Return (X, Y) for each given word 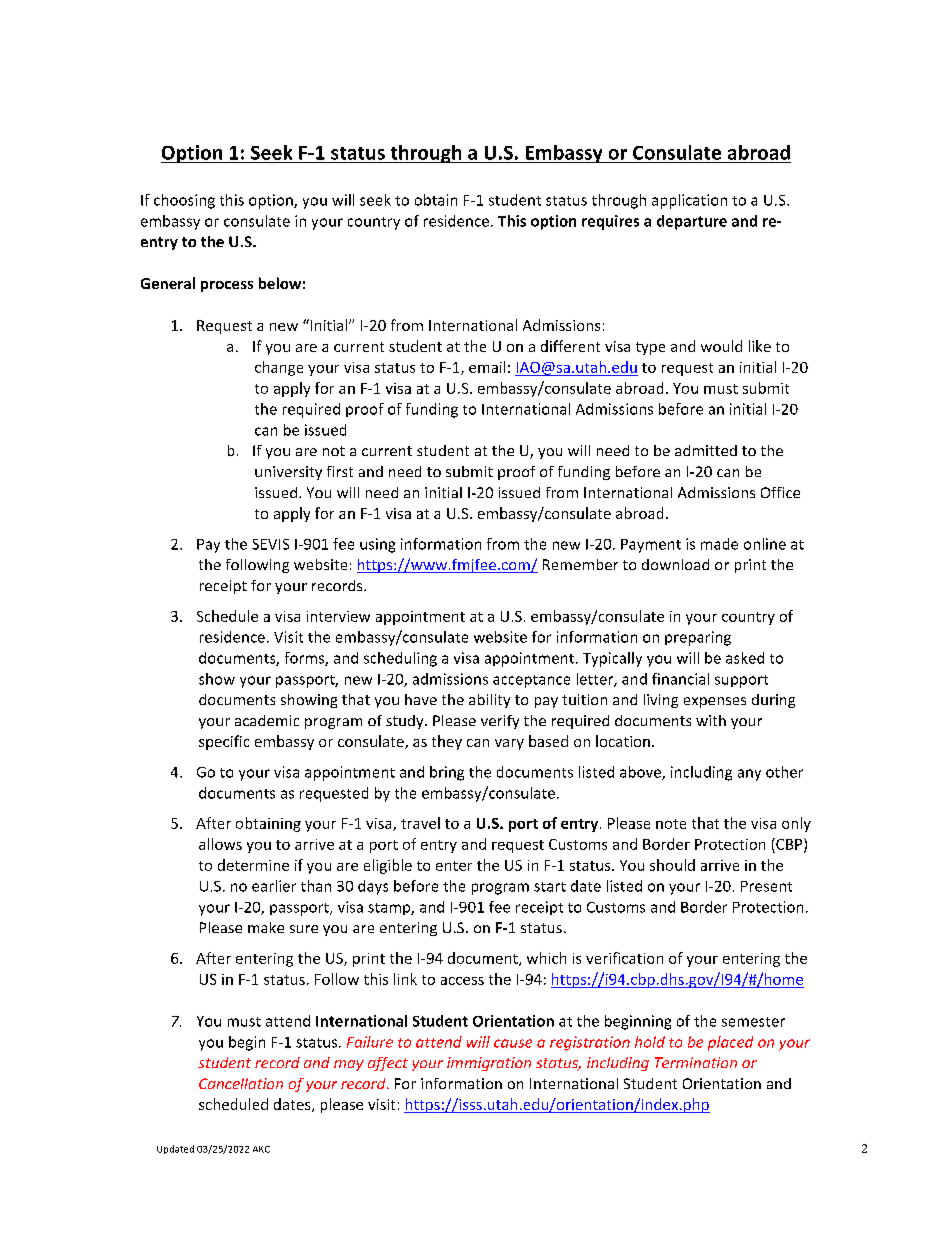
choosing (184, 201)
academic (267, 720)
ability (489, 701)
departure (692, 222)
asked (745, 658)
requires (610, 222)
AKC (261, 1149)
